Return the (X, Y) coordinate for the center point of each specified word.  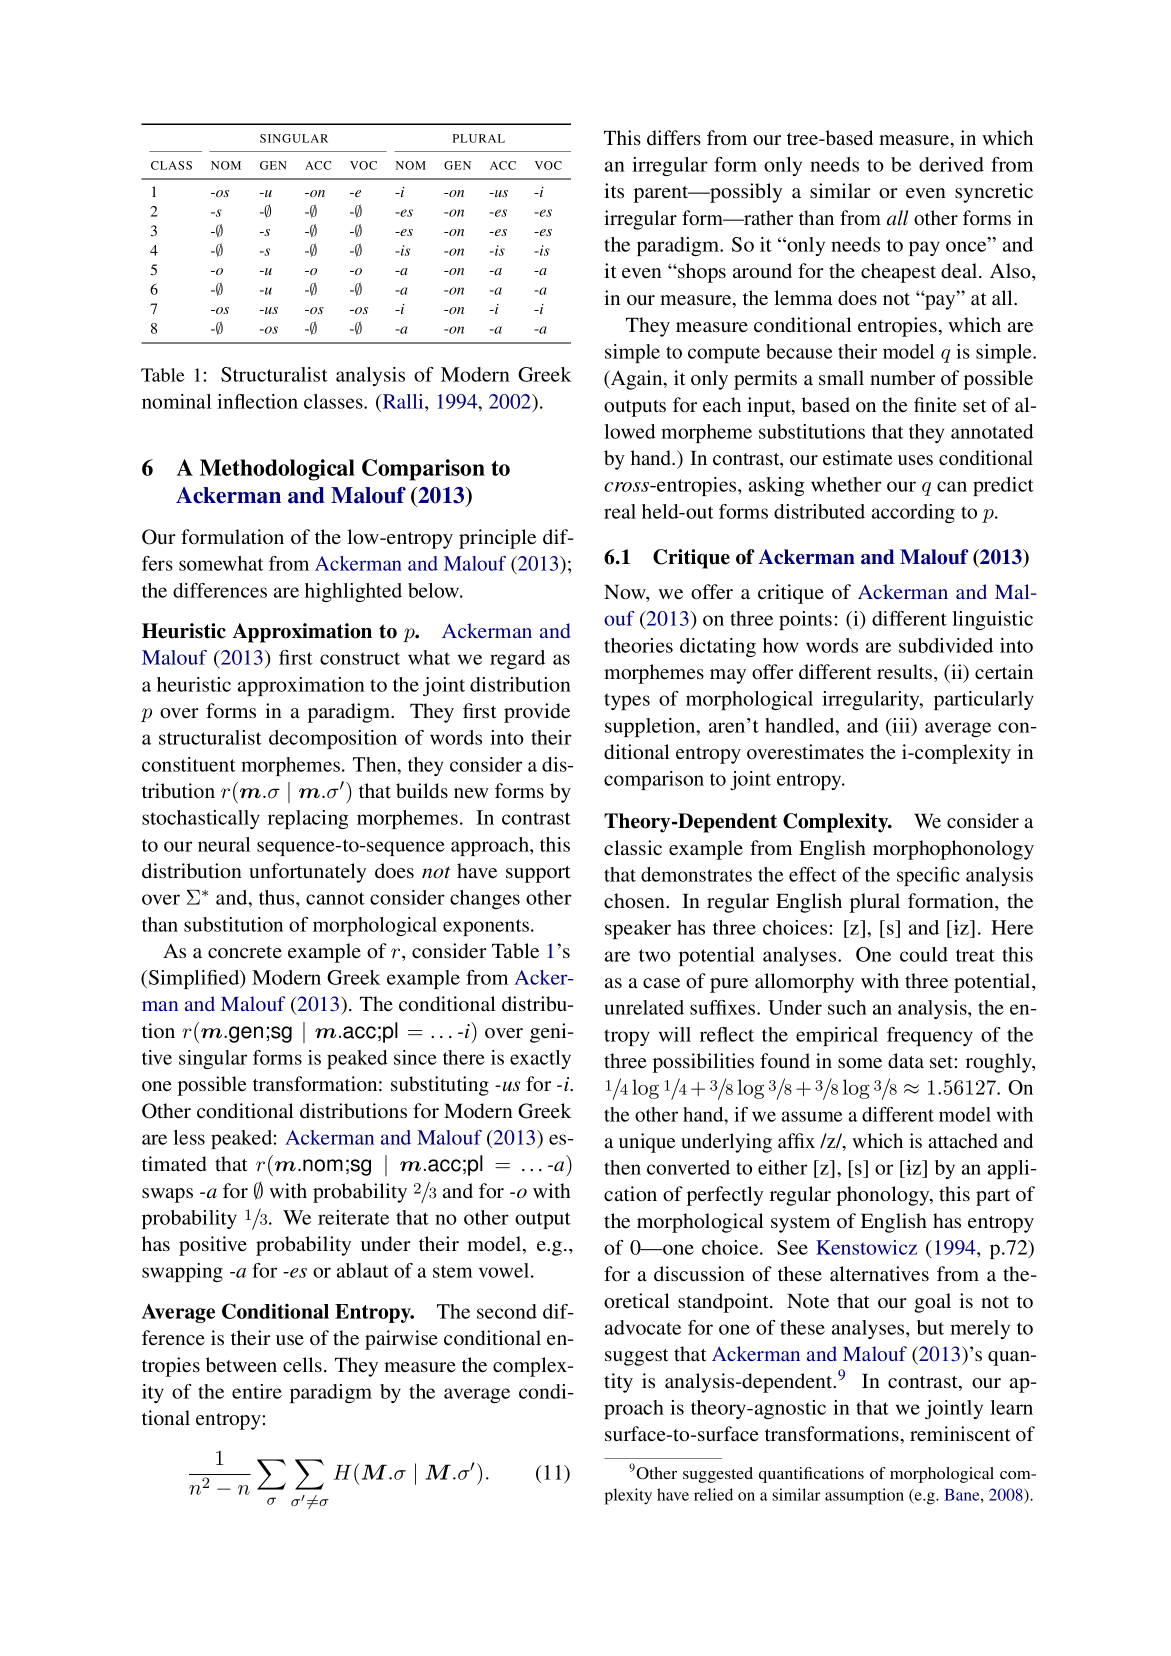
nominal (176, 401)
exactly (540, 1059)
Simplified (195, 979)
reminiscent (960, 1433)
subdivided (946, 645)
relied (713, 1494)
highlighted (353, 592)
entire (257, 1391)
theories (638, 645)
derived (951, 164)
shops (701, 273)
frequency (930, 1036)
